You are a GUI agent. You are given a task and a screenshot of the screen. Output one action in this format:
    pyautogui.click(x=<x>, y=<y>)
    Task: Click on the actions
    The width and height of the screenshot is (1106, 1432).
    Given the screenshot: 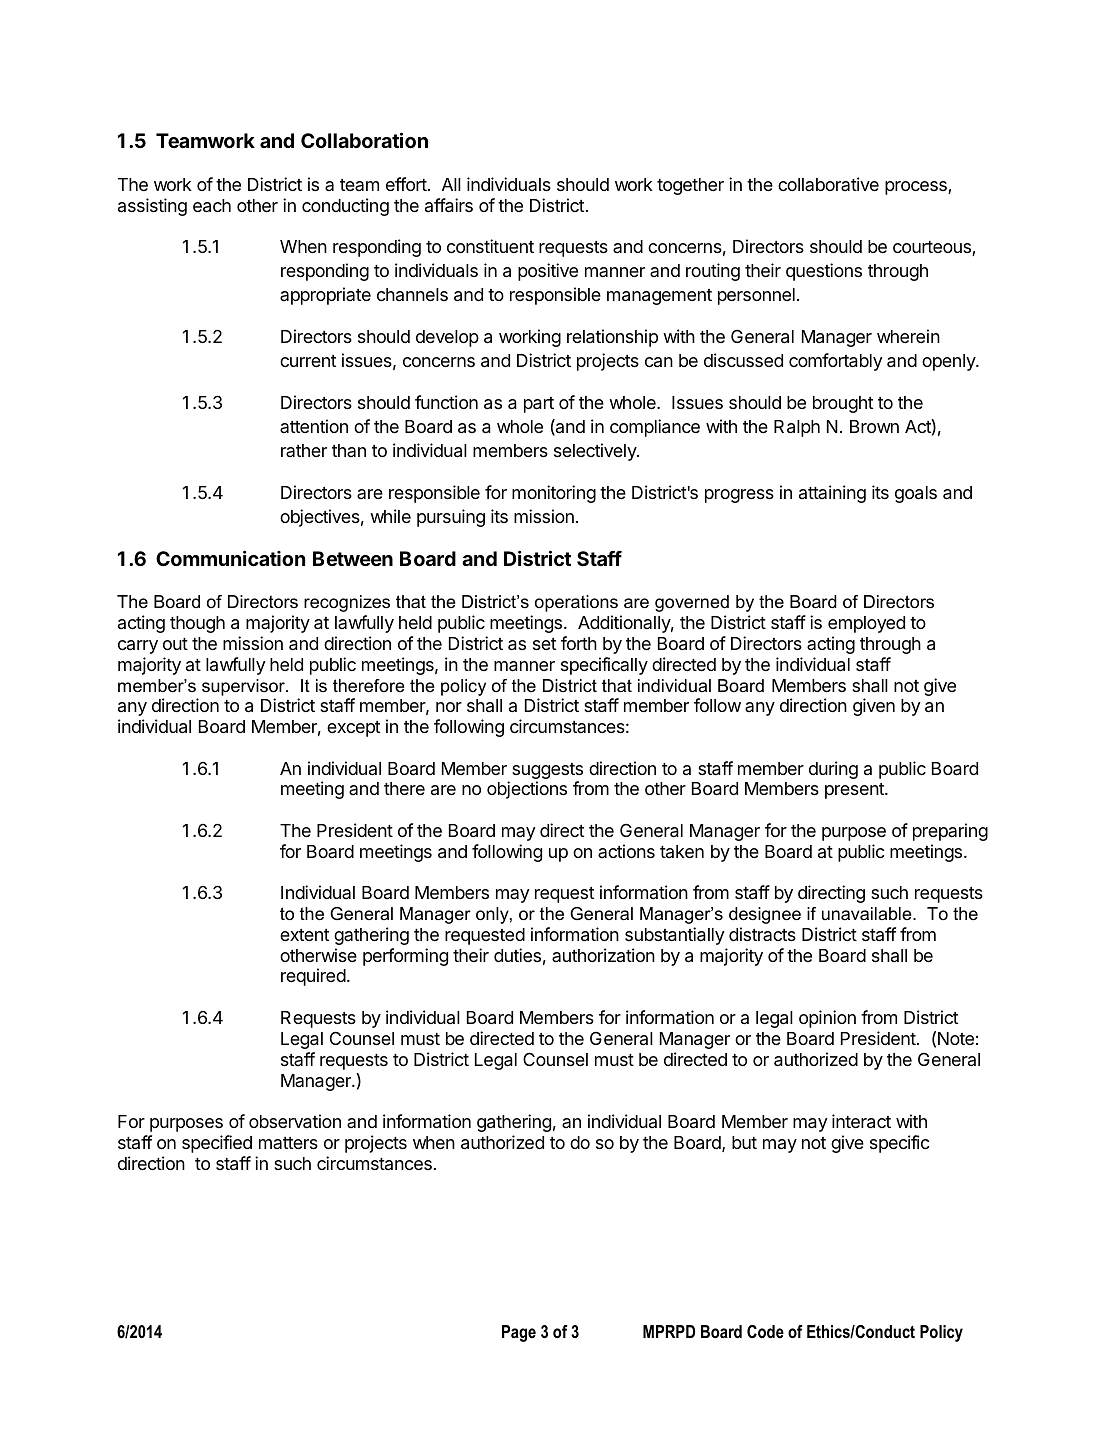 What is the action you would take?
    pyautogui.click(x=626, y=851)
